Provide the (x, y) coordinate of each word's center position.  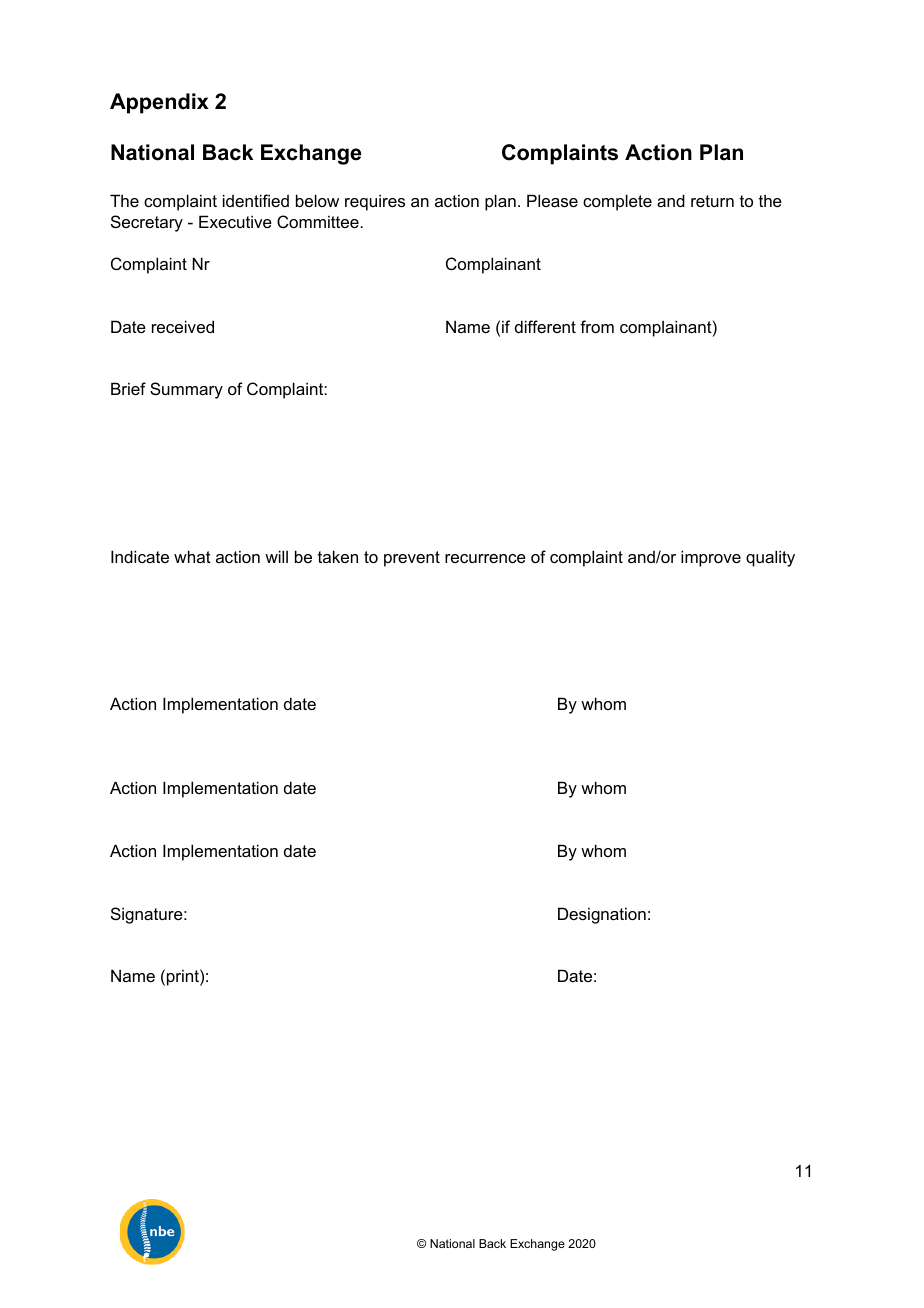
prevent (412, 559)
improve (711, 558)
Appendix (159, 103)
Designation (602, 915)
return (712, 201)
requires (375, 202)
